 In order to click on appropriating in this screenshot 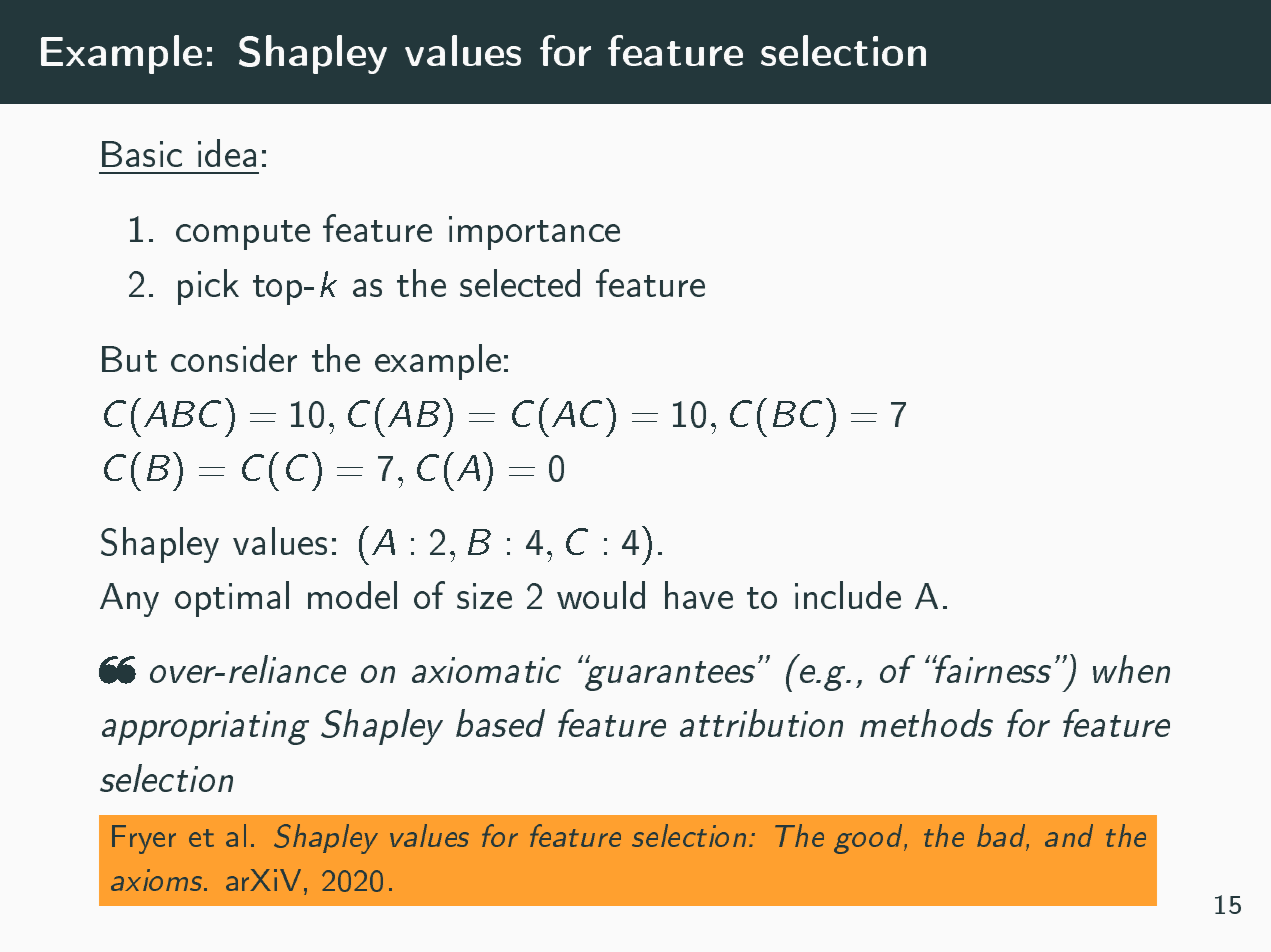, I will do `click(205, 728)`.
